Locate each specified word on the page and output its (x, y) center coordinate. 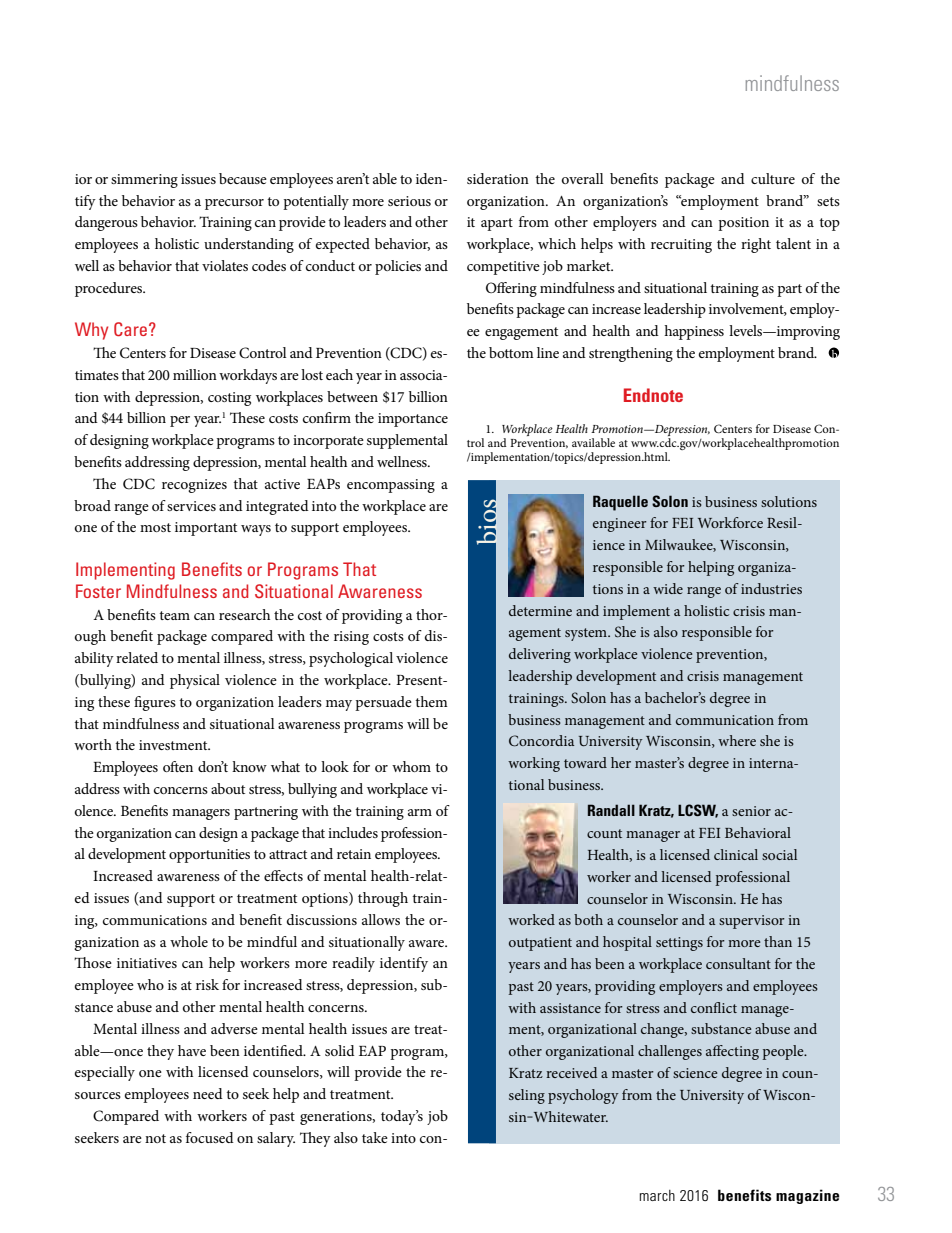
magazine (807, 1196)
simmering (144, 181)
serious (409, 201)
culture (773, 178)
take (375, 1137)
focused (210, 1137)
